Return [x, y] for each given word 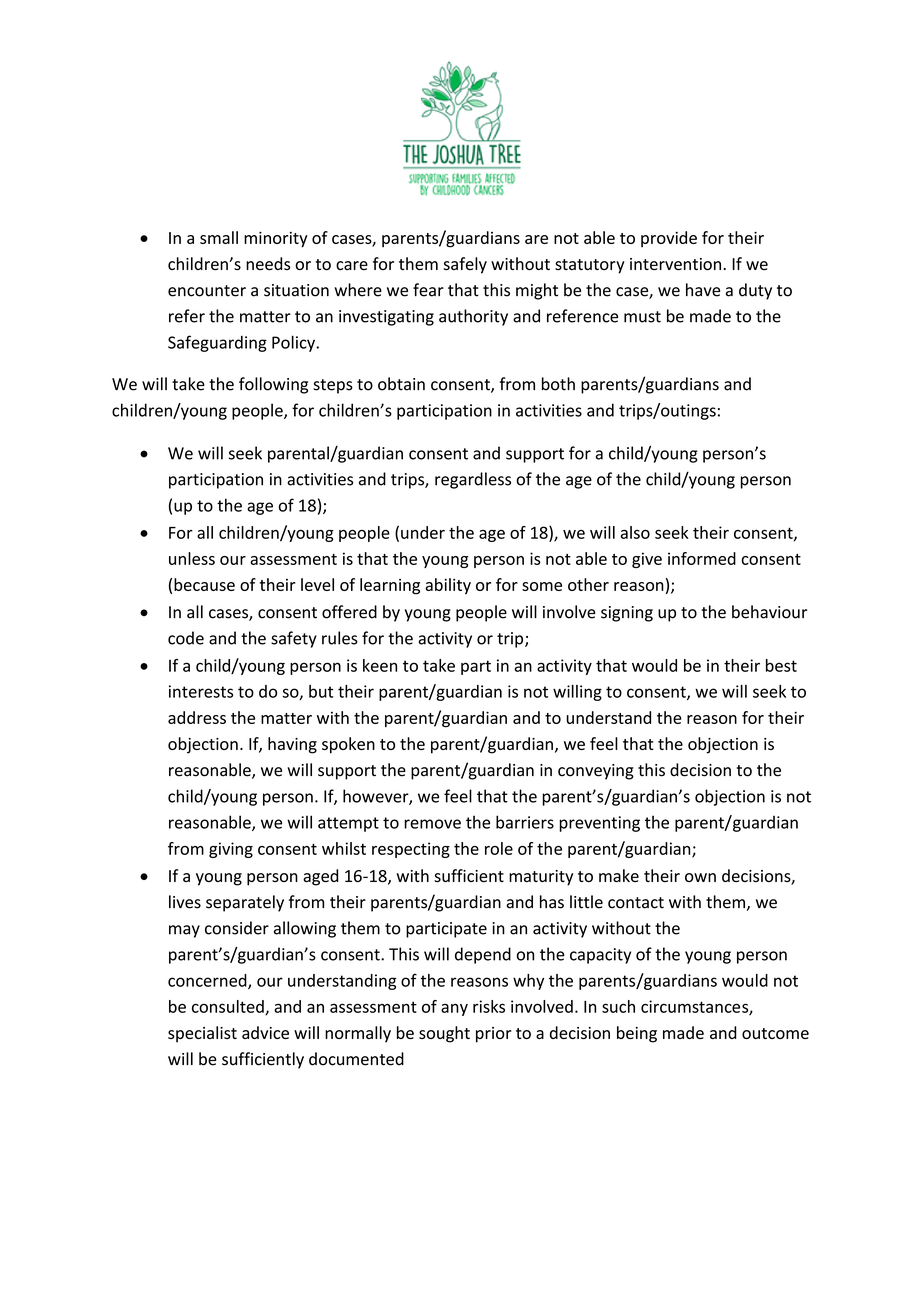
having [292, 745]
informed [702, 558]
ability [448, 586]
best [781, 665]
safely [465, 265]
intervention [675, 264]
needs [268, 264]
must [642, 317]
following [273, 385]
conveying [596, 772]
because [204, 584]
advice [265, 1032]
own [700, 877]
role [499, 848]
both [558, 384]
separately [245, 903]
